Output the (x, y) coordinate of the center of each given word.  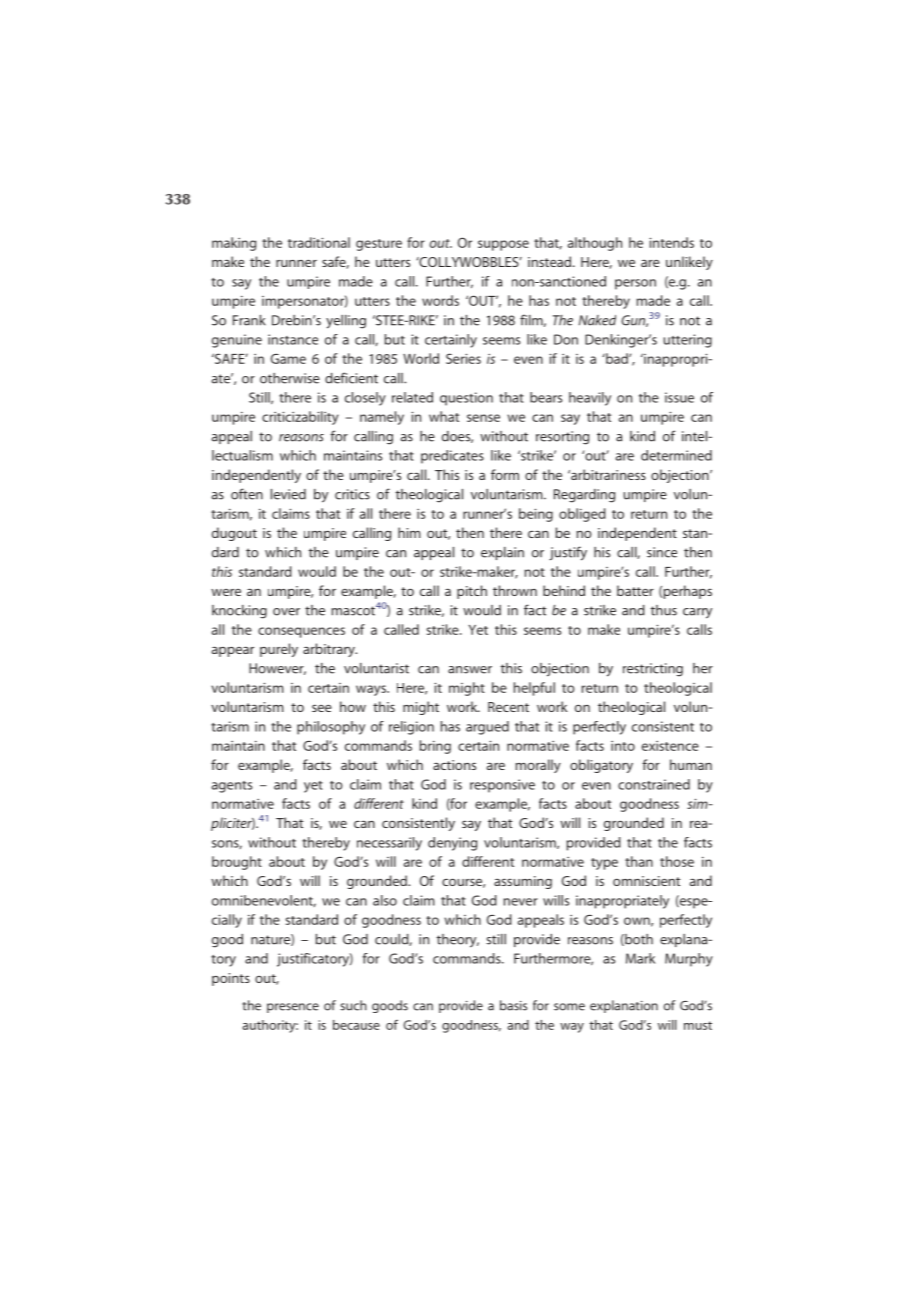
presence (293, 1008)
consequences (301, 632)
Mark (640, 958)
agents (232, 787)
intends (671, 242)
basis (513, 1005)
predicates (452, 457)
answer (470, 670)
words (440, 300)
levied (288, 494)
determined (676, 455)
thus (664, 610)
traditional (319, 242)
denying (452, 844)
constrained (654, 784)
